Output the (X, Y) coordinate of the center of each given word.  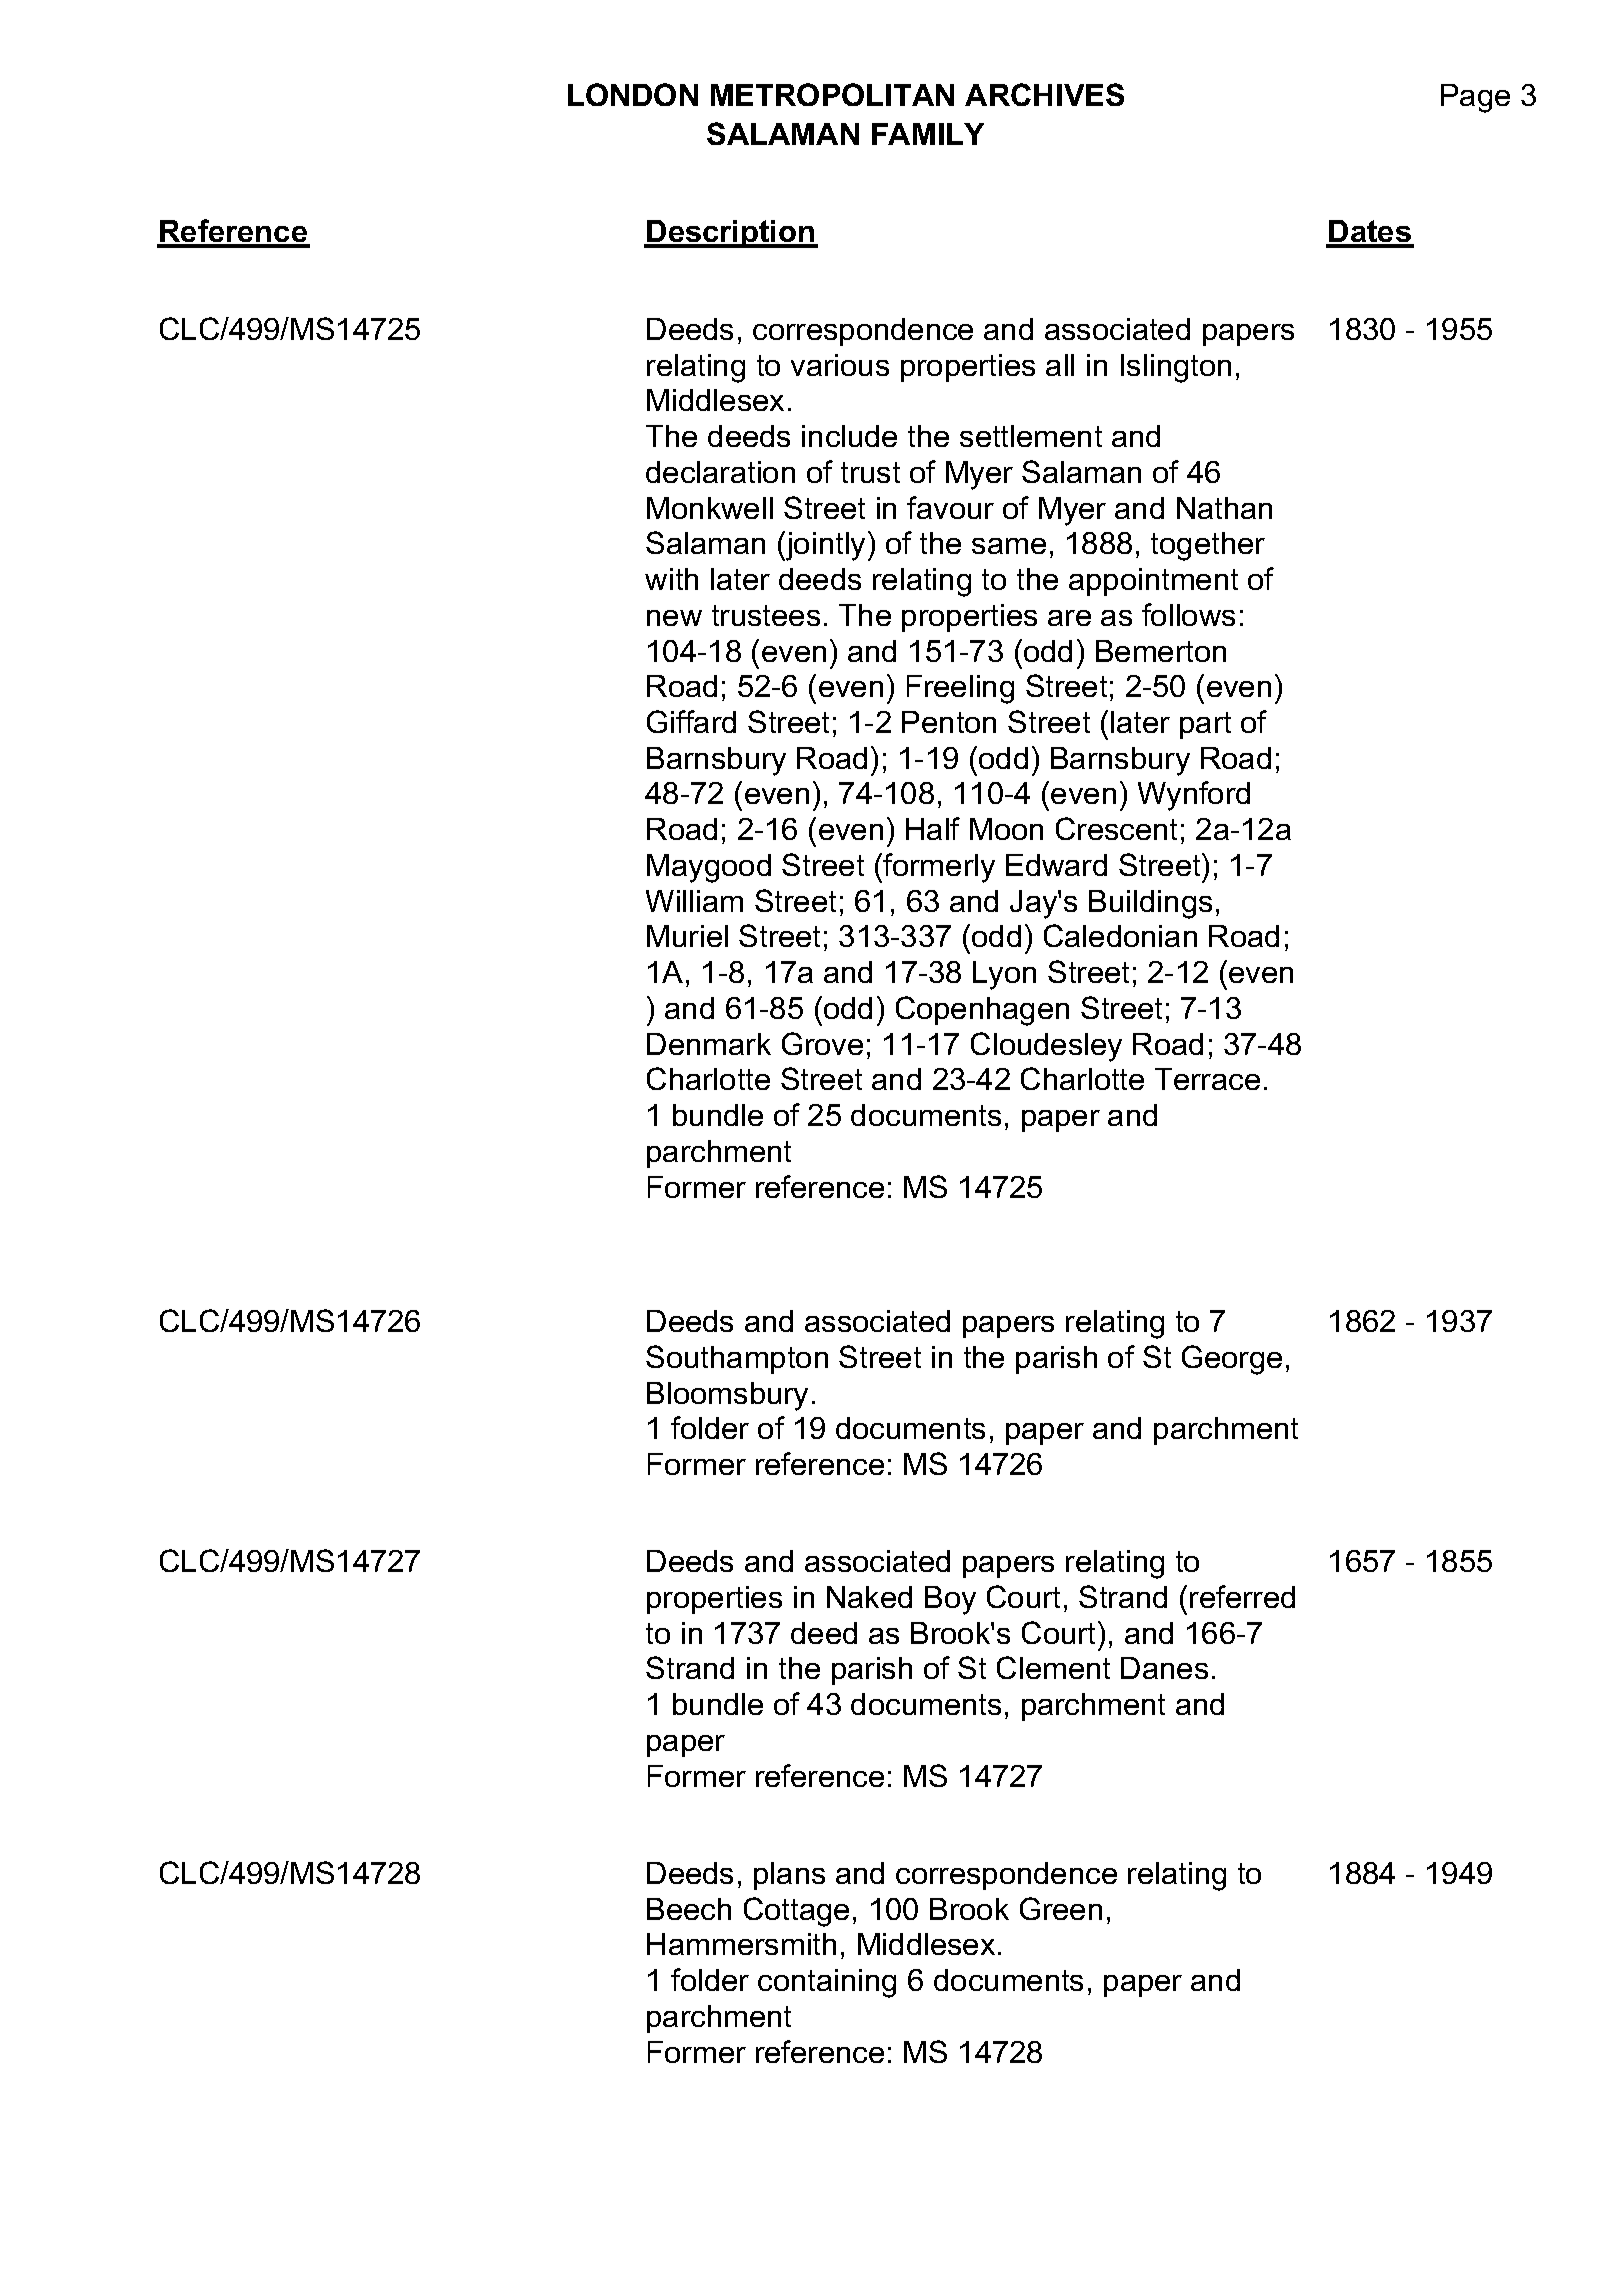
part (1205, 725)
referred (1242, 1596)
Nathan (1224, 508)
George (1232, 1360)
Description (731, 234)
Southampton (737, 1359)
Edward (1056, 865)
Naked (869, 1597)
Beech (689, 1909)
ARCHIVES (1044, 94)
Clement (1053, 1667)
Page (1475, 98)
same (1009, 546)
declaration (720, 472)
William (694, 901)
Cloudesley (1046, 1047)
